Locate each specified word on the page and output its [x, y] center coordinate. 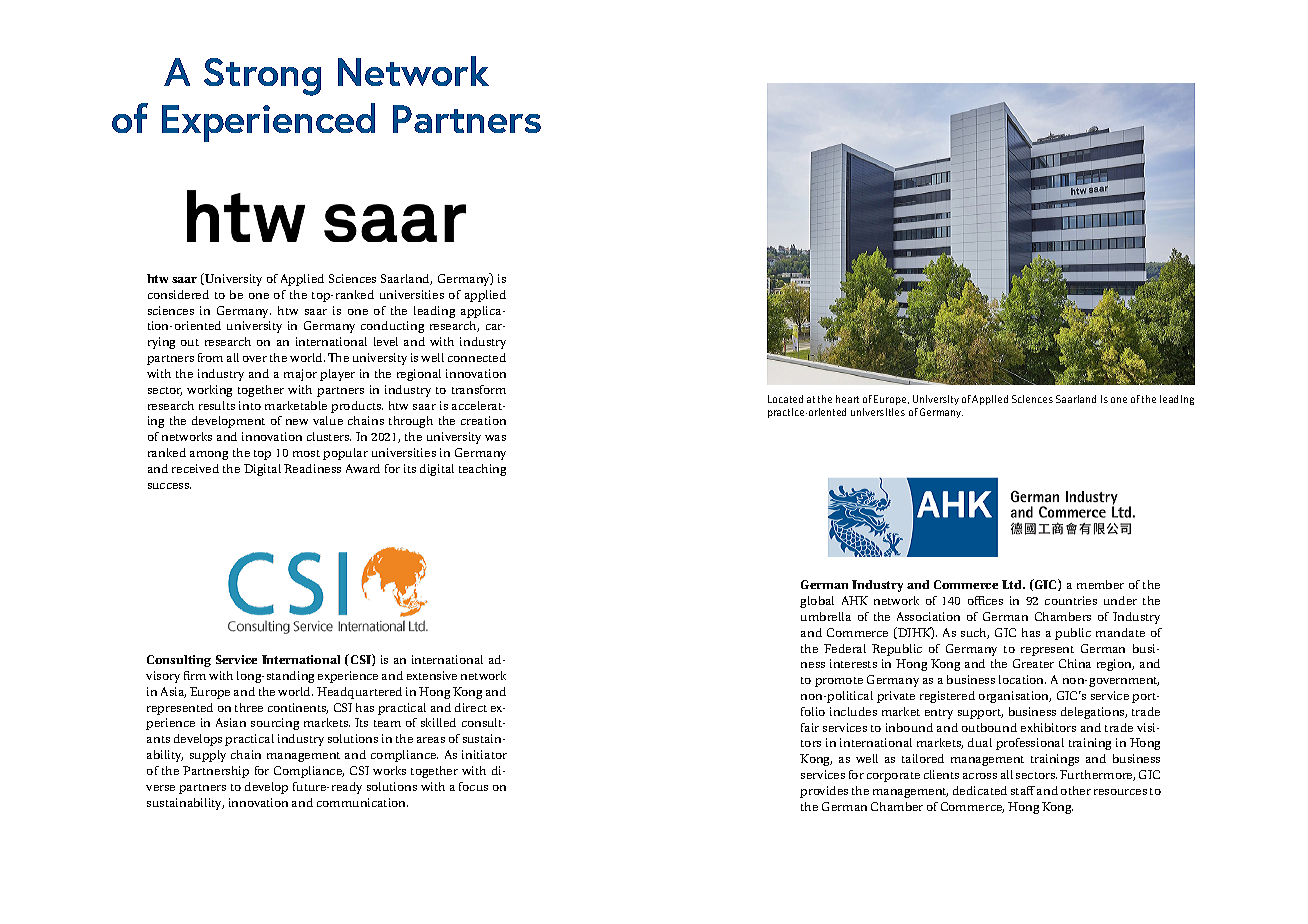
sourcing [275, 724]
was [495, 438]
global [817, 602]
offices [985, 600]
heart [847, 399]
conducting [392, 327]
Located [785, 399]
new [297, 422]
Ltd [1013, 584]
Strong [262, 77]
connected [477, 357]
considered [178, 294]
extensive [432, 675]
